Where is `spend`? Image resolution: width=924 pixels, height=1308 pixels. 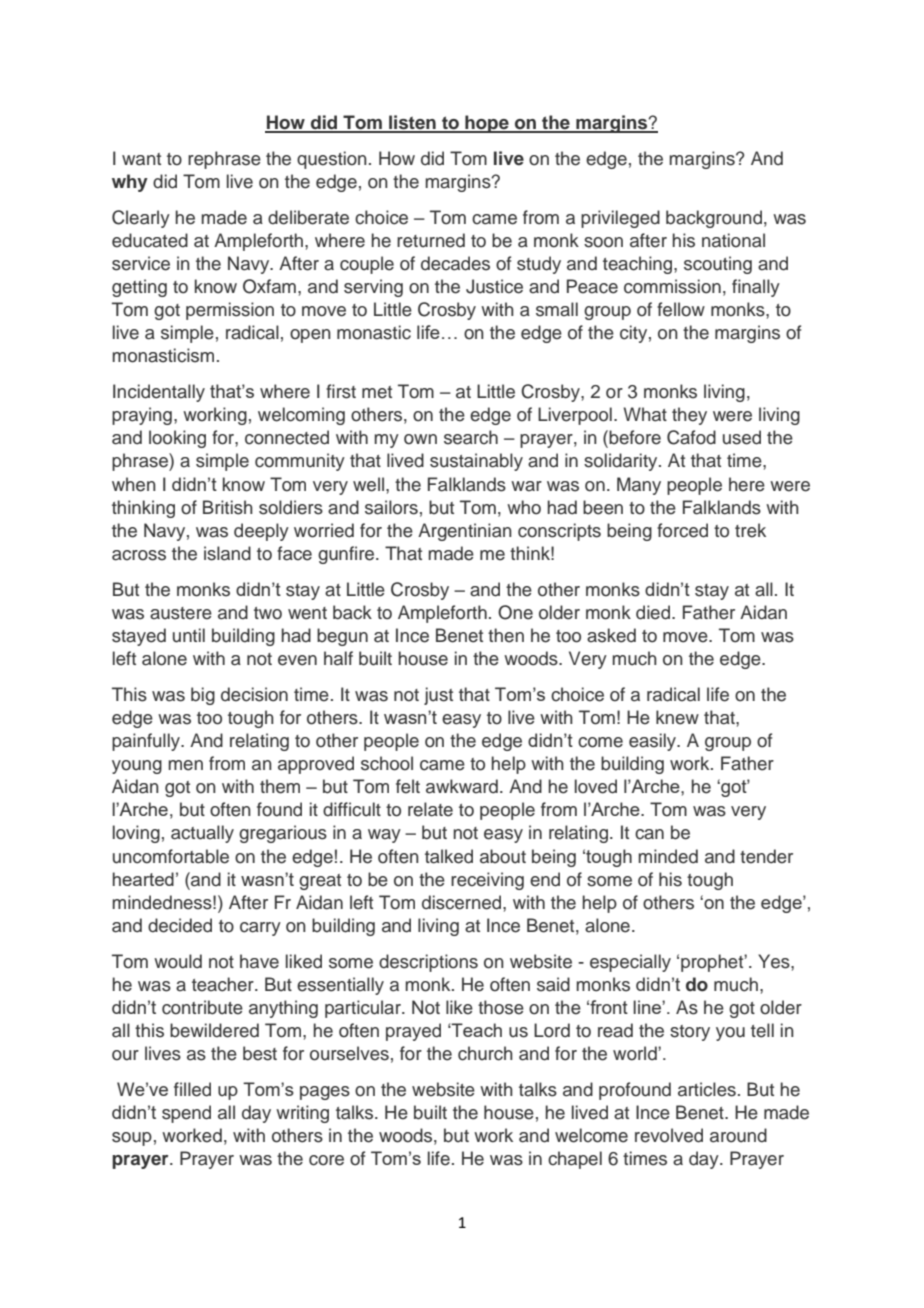 spend is located at coordinates (186, 1114).
